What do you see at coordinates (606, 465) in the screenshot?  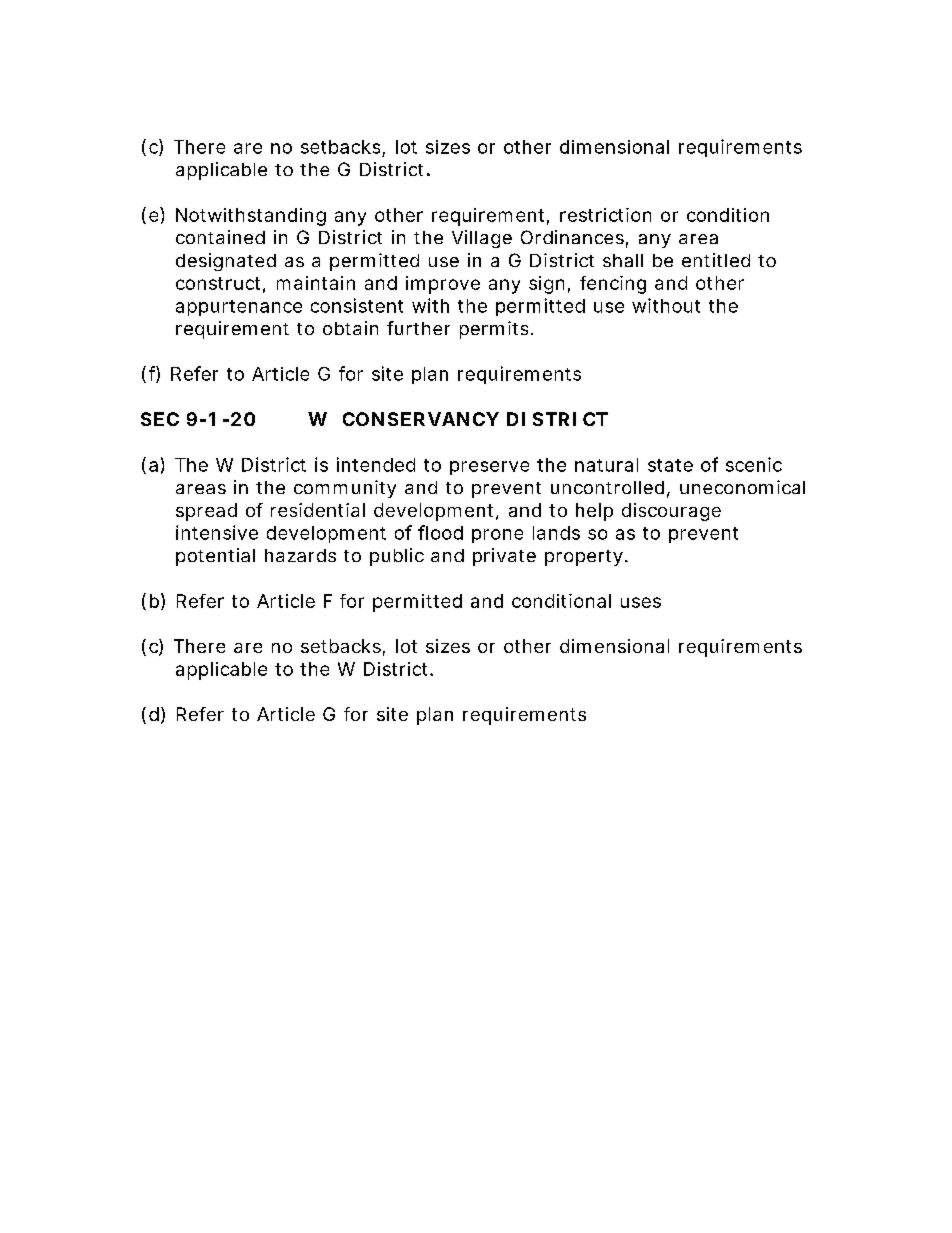 I see `natural` at bounding box center [606, 465].
